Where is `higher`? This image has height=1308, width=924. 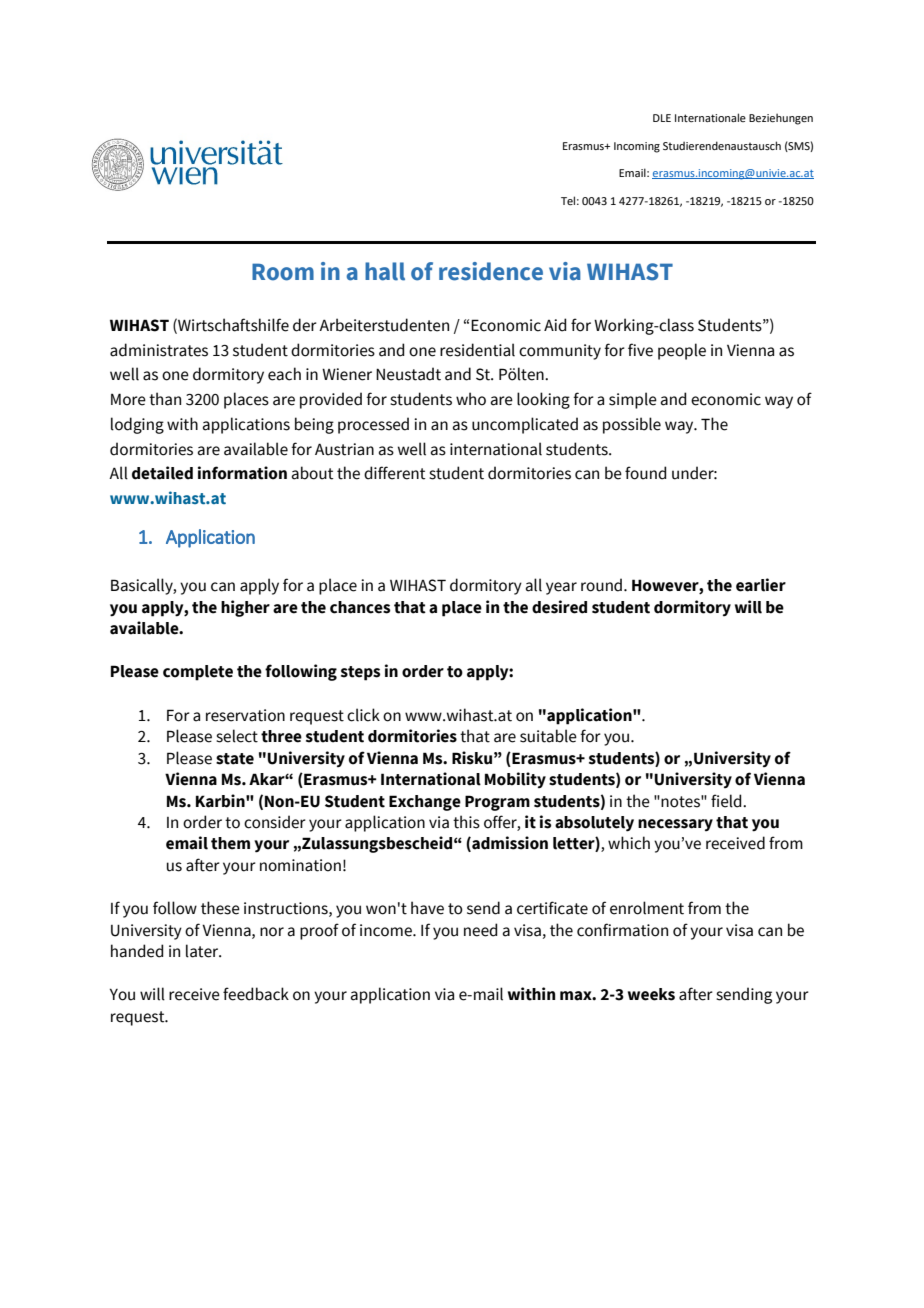 higher is located at coordinates (245, 608).
